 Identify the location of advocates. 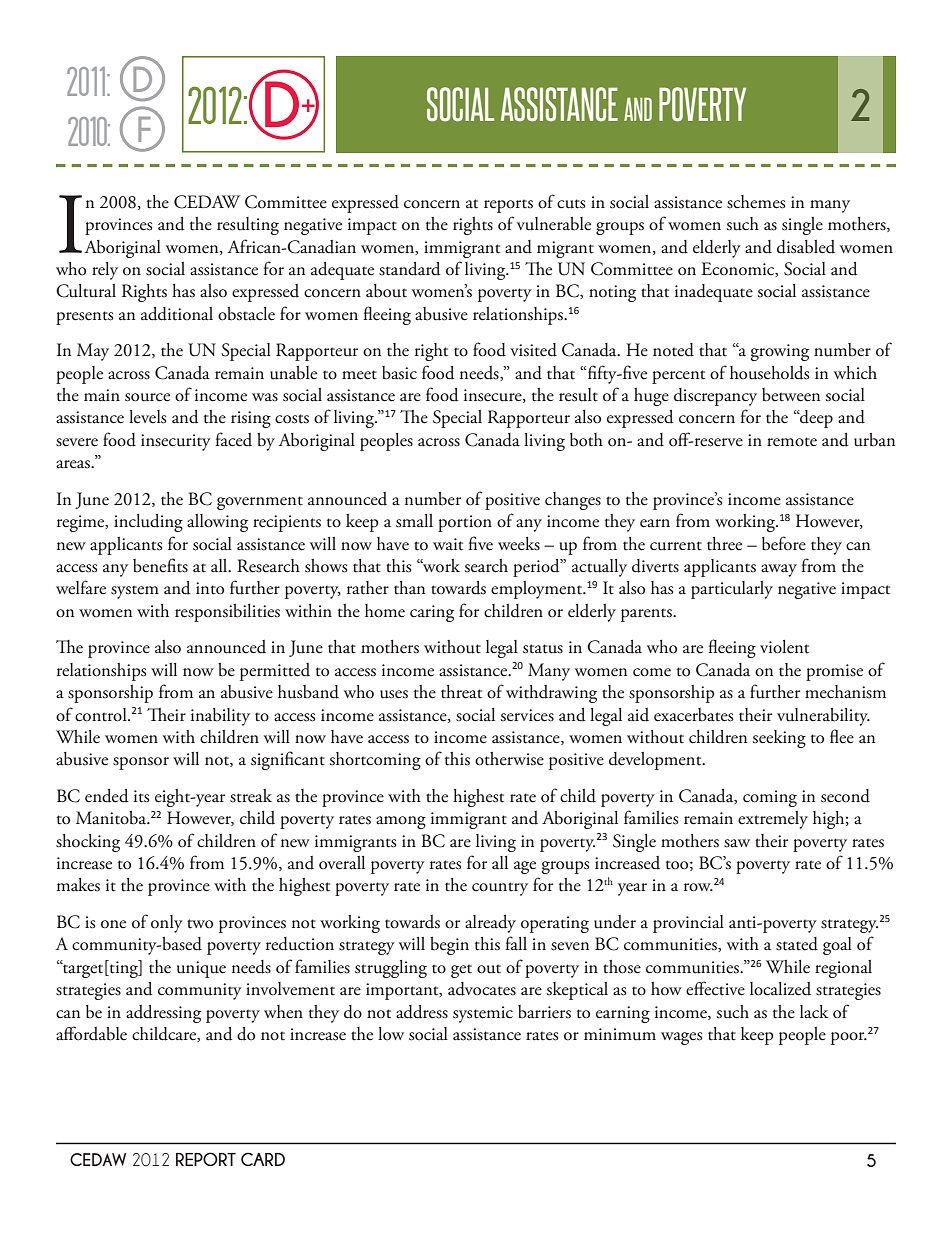
(482, 989).
